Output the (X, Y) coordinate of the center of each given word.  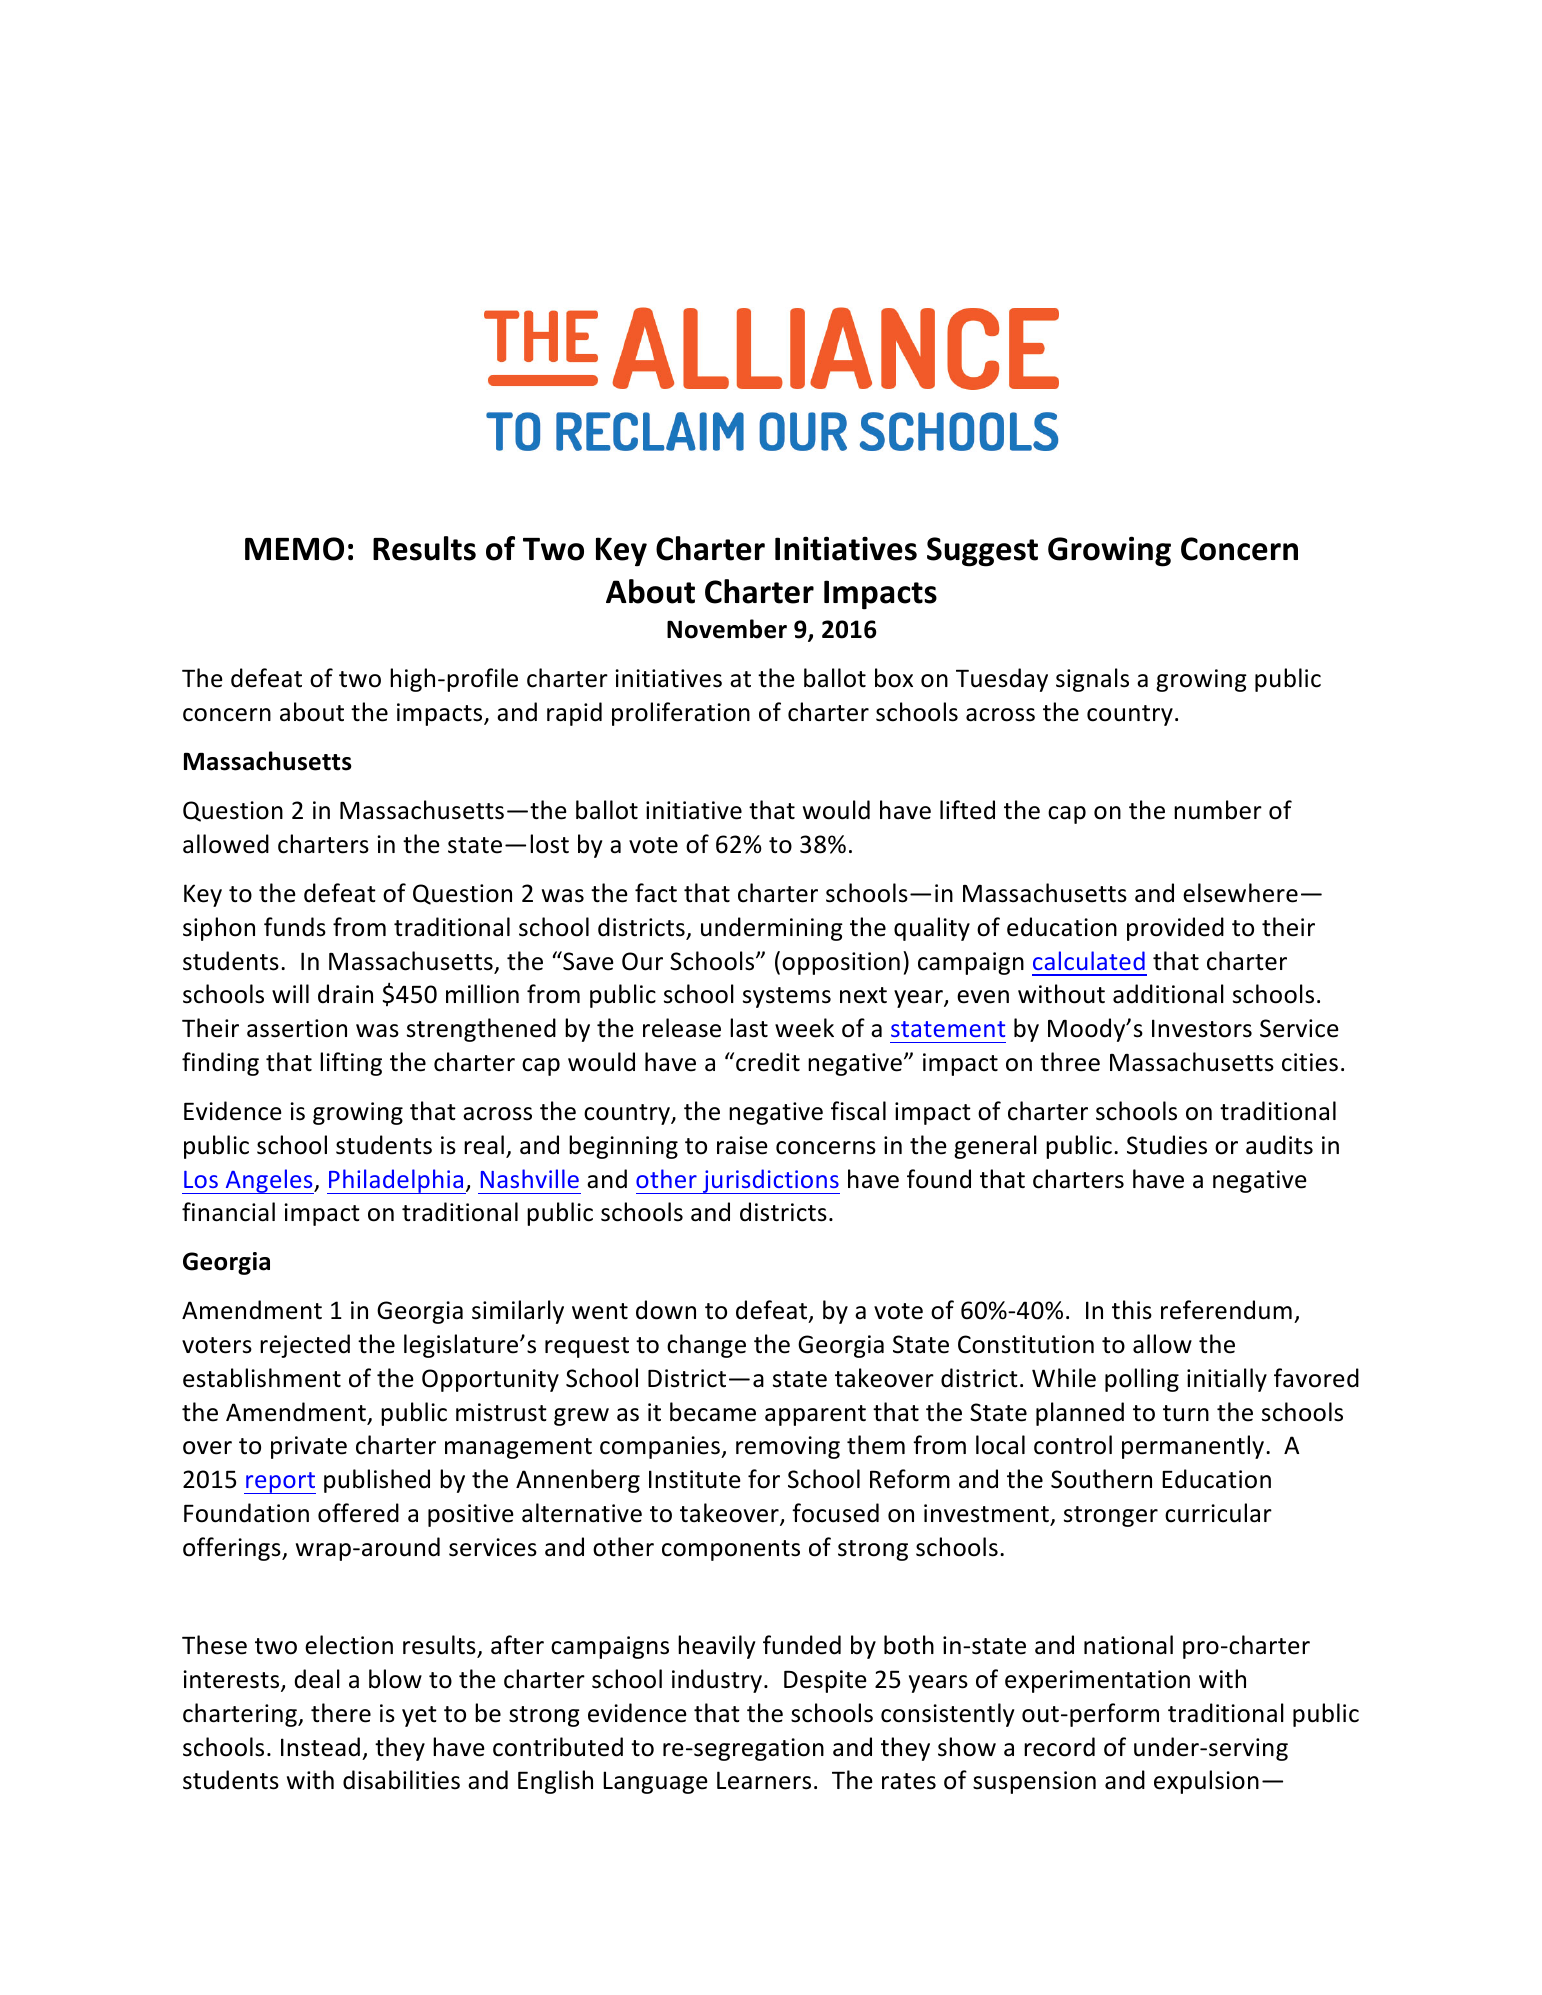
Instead (320, 1747)
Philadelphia (396, 1181)
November (727, 629)
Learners (764, 1780)
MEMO (294, 549)
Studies (1167, 1145)
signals (1092, 680)
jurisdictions (770, 1181)
